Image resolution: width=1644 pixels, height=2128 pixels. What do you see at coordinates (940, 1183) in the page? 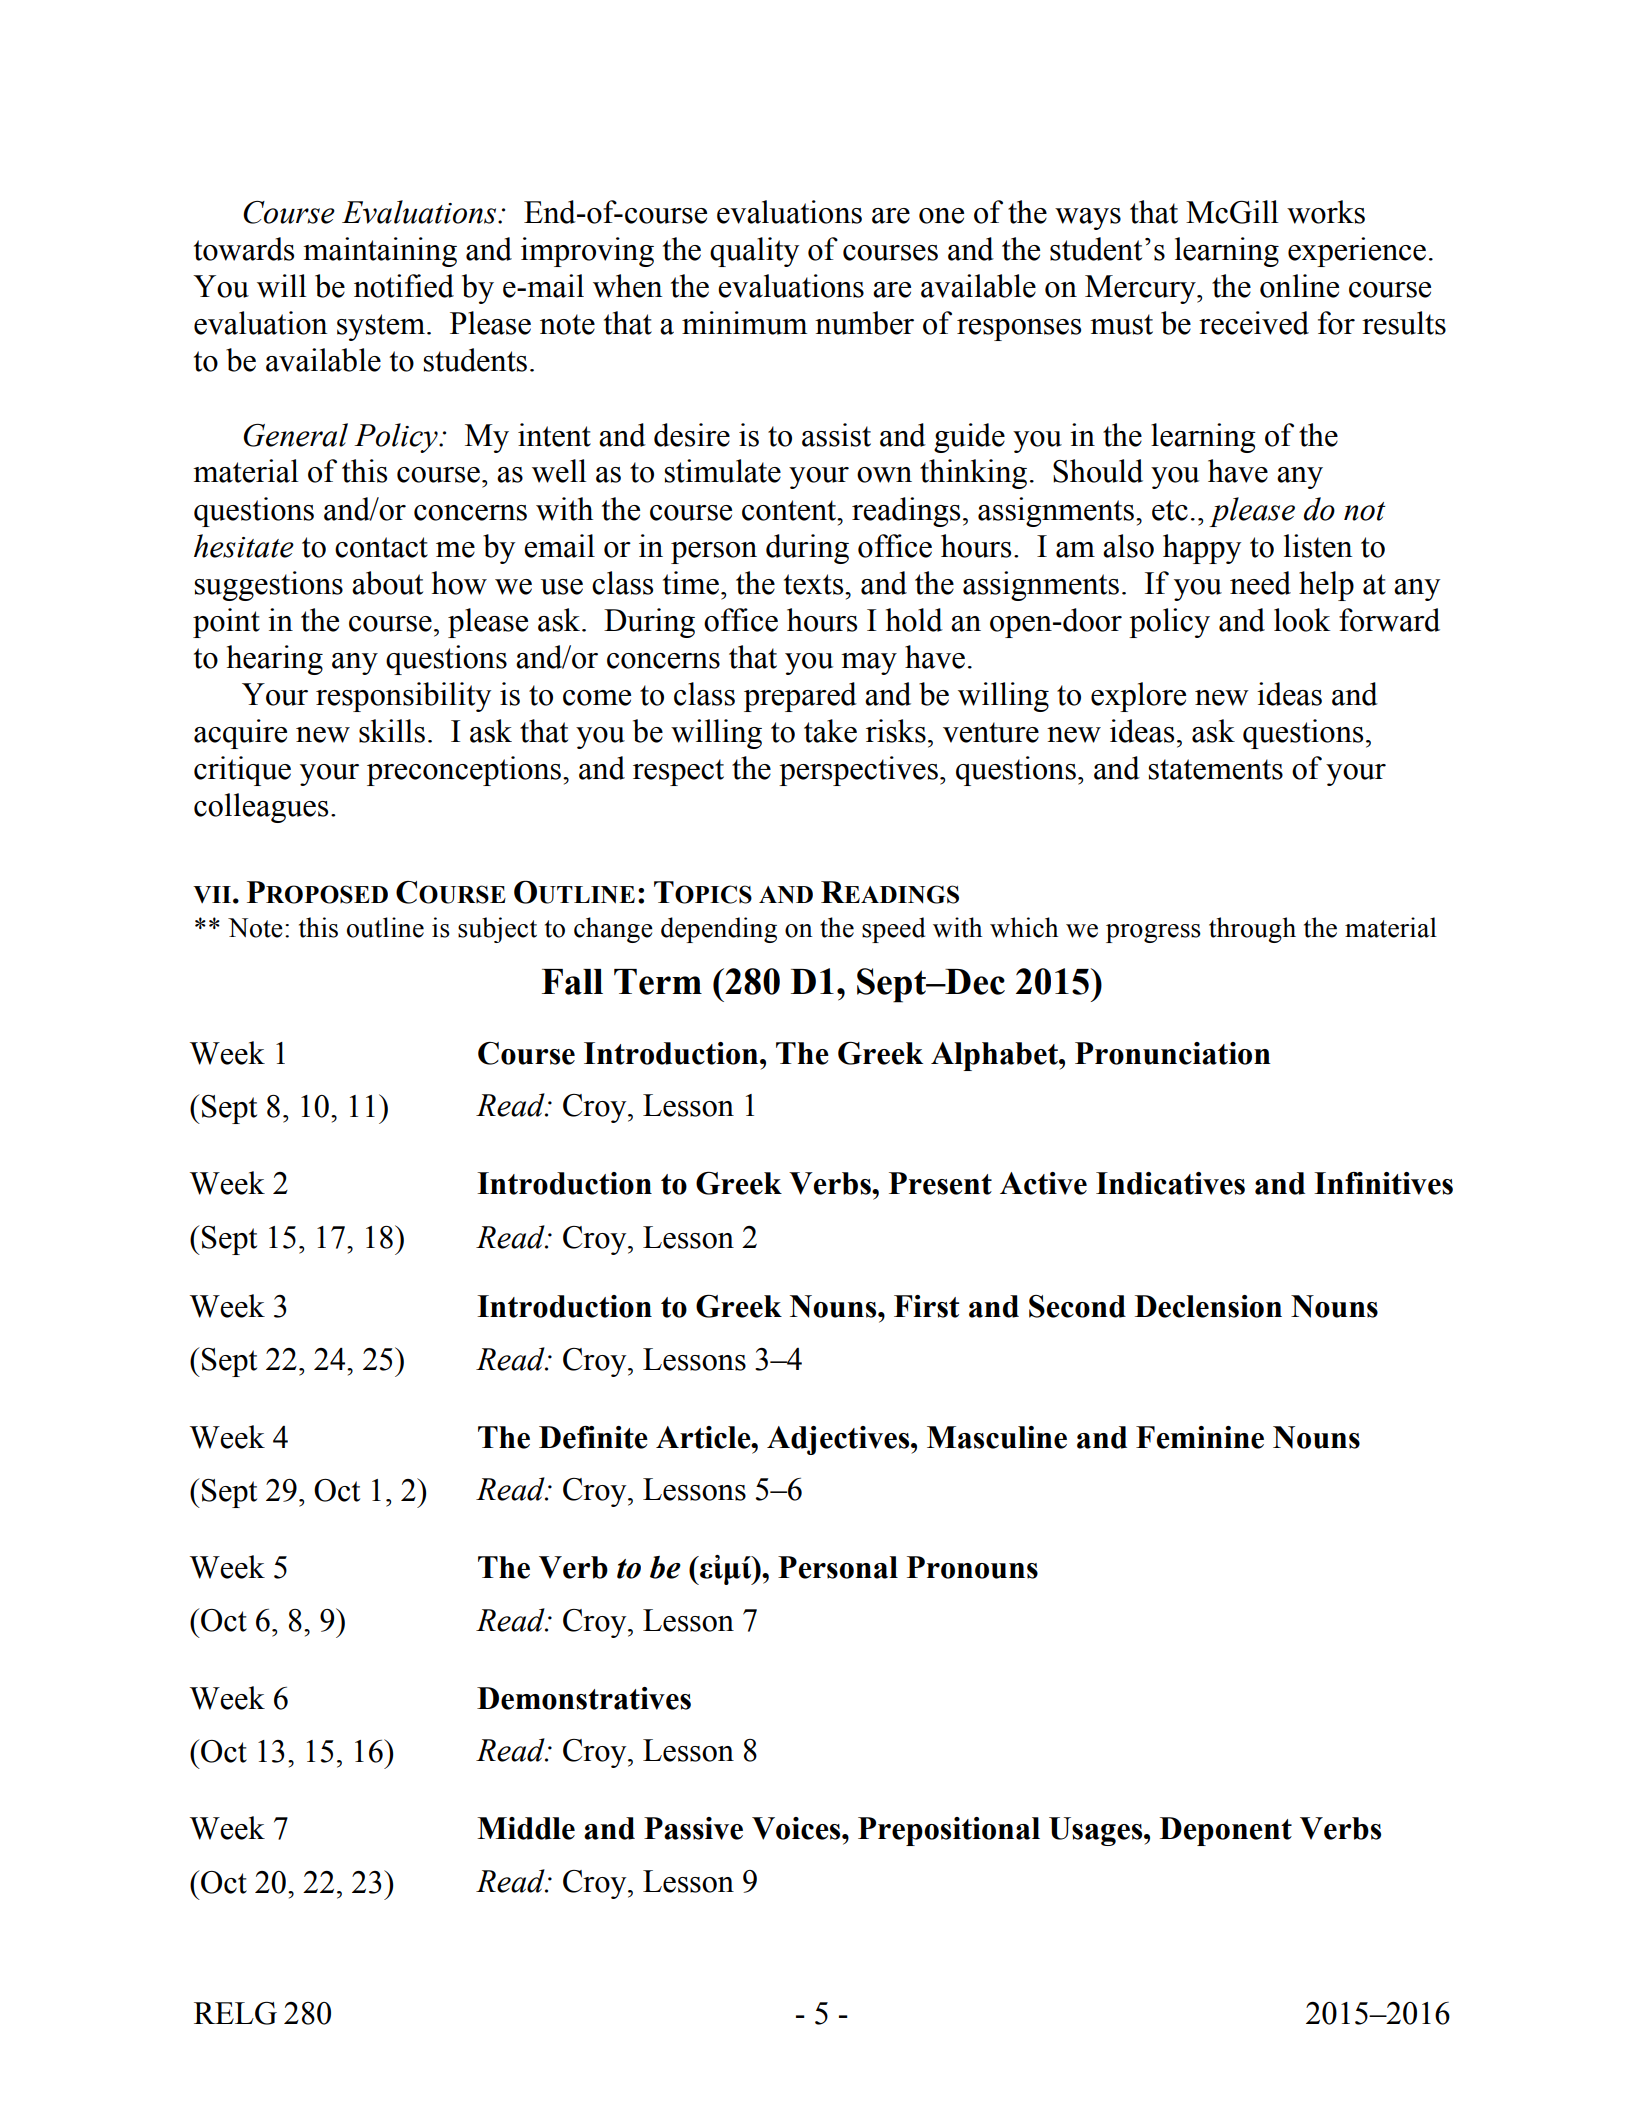
I see `Present` at bounding box center [940, 1183].
